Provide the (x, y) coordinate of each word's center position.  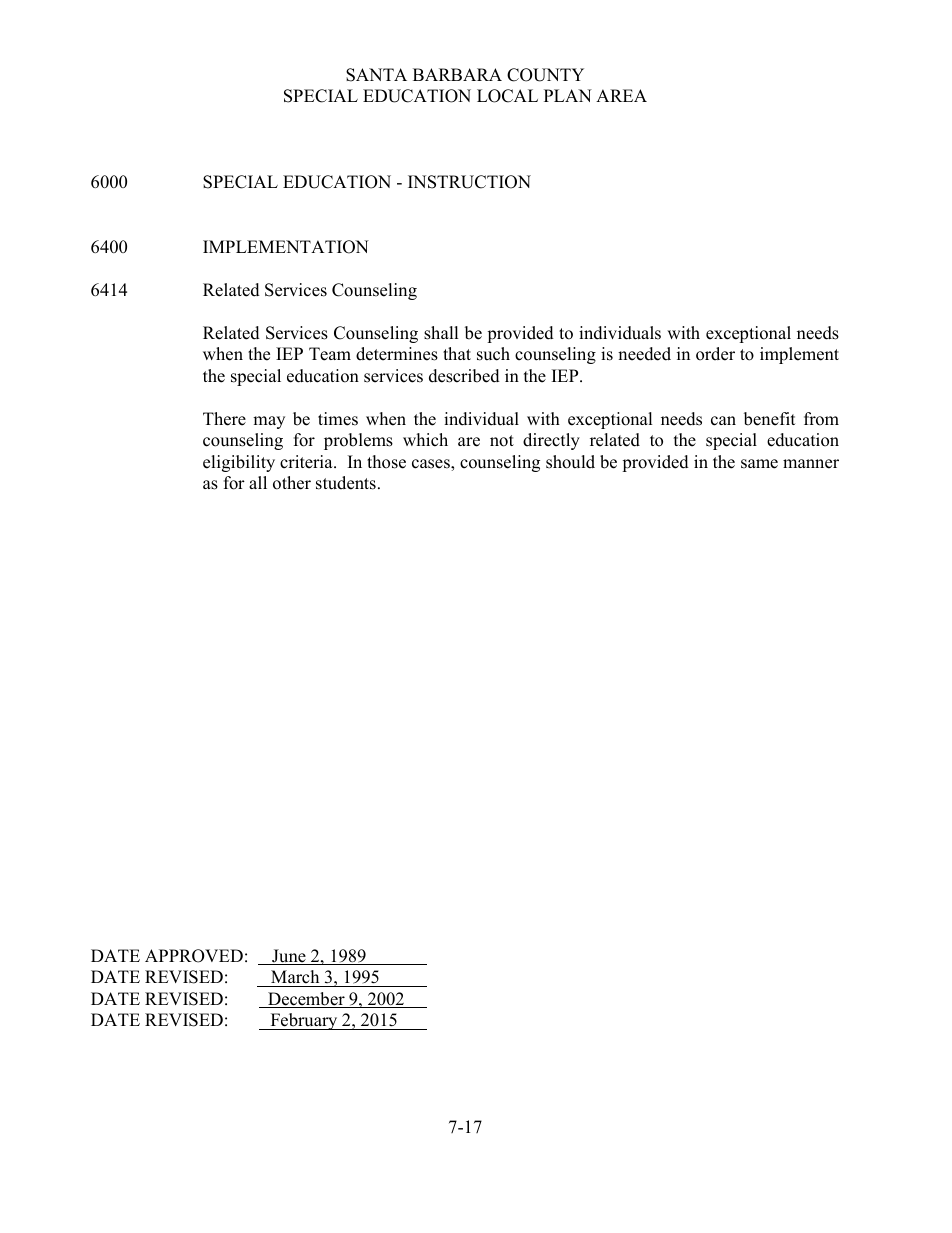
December (306, 1000)
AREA (621, 95)
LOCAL (507, 96)
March (295, 977)
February (304, 1021)
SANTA (376, 75)
